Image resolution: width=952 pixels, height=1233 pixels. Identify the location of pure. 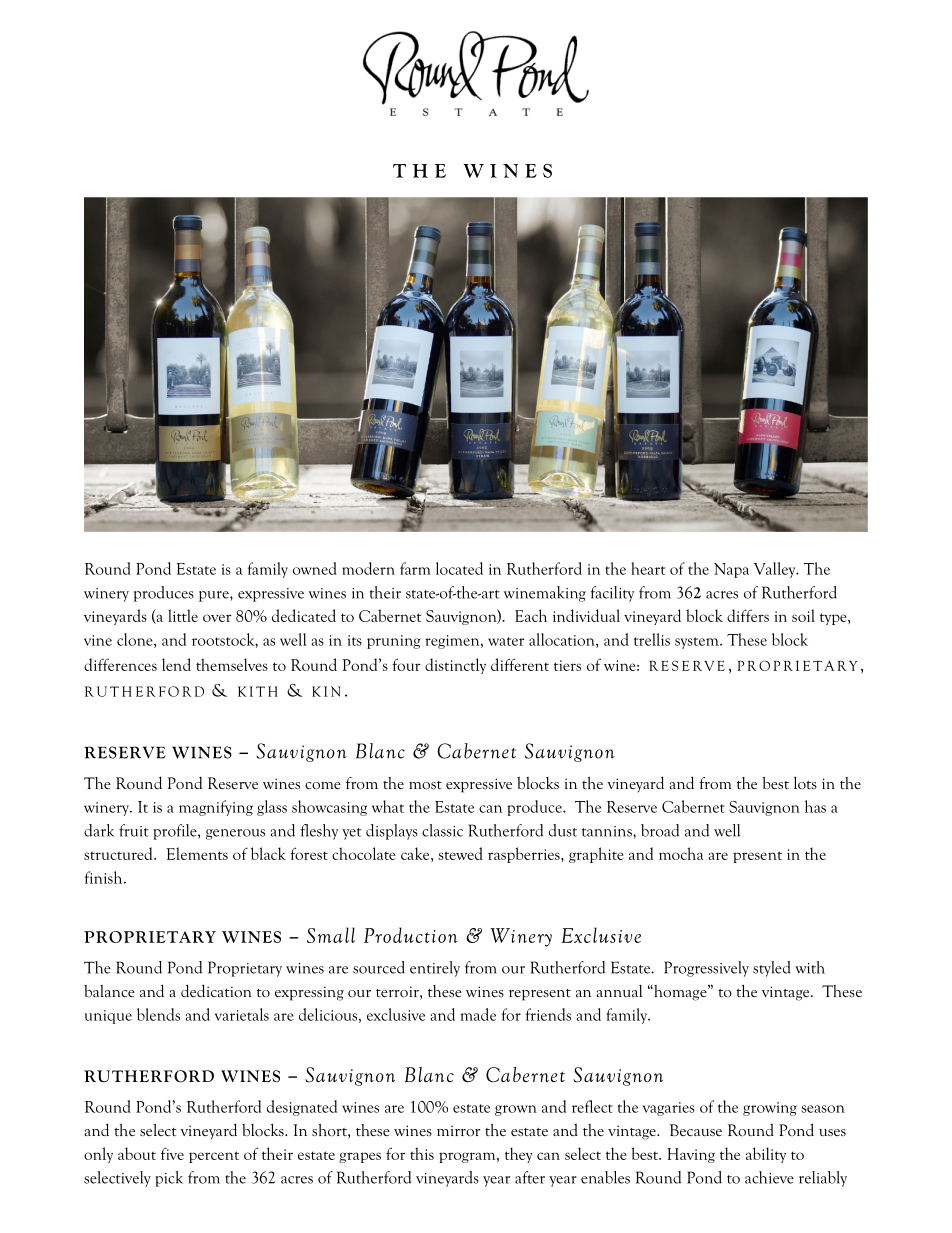
(215, 596).
